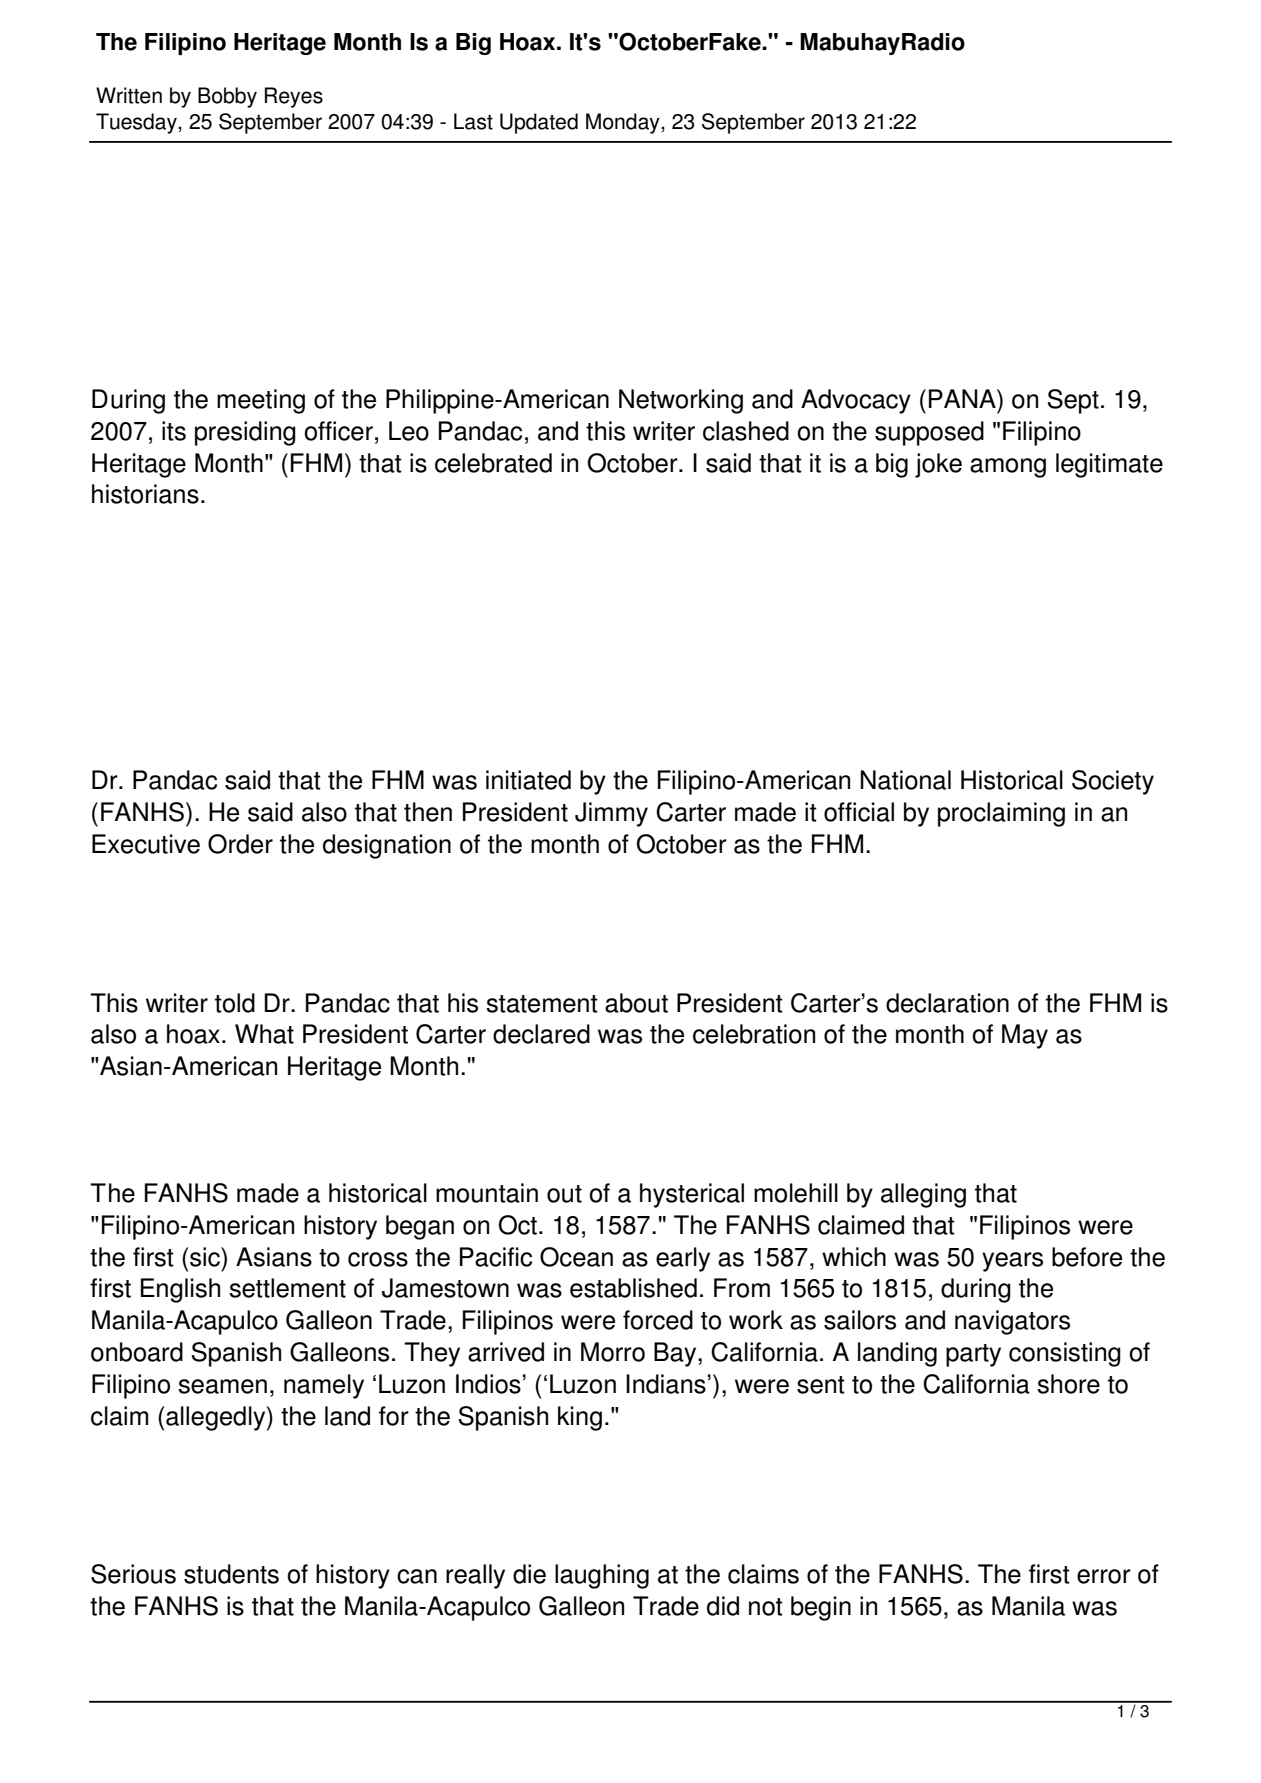  Describe the element at coordinates (856, 401) in the document. I see `Advocacy` at that location.
